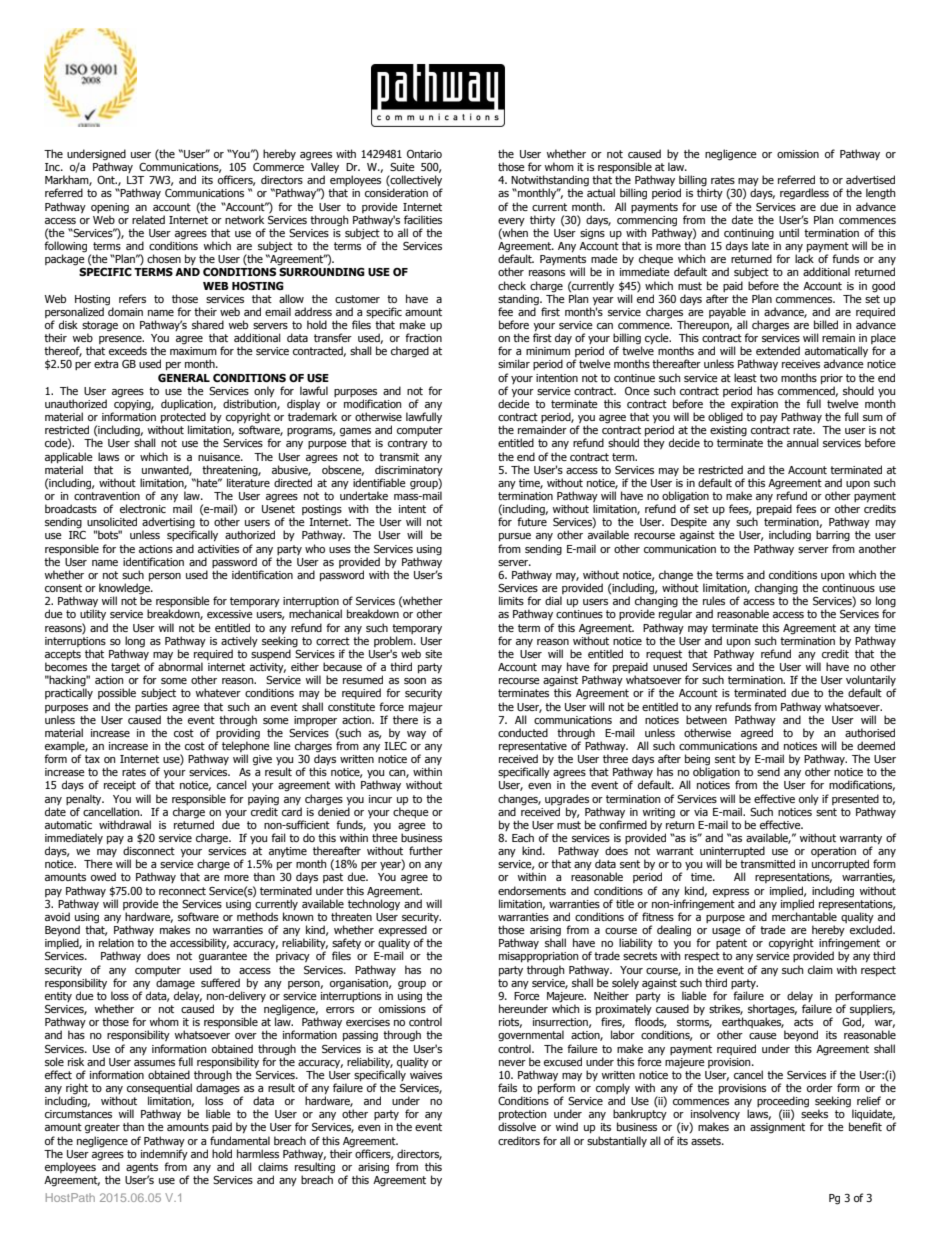  I want to click on opening, so click(110, 208).
